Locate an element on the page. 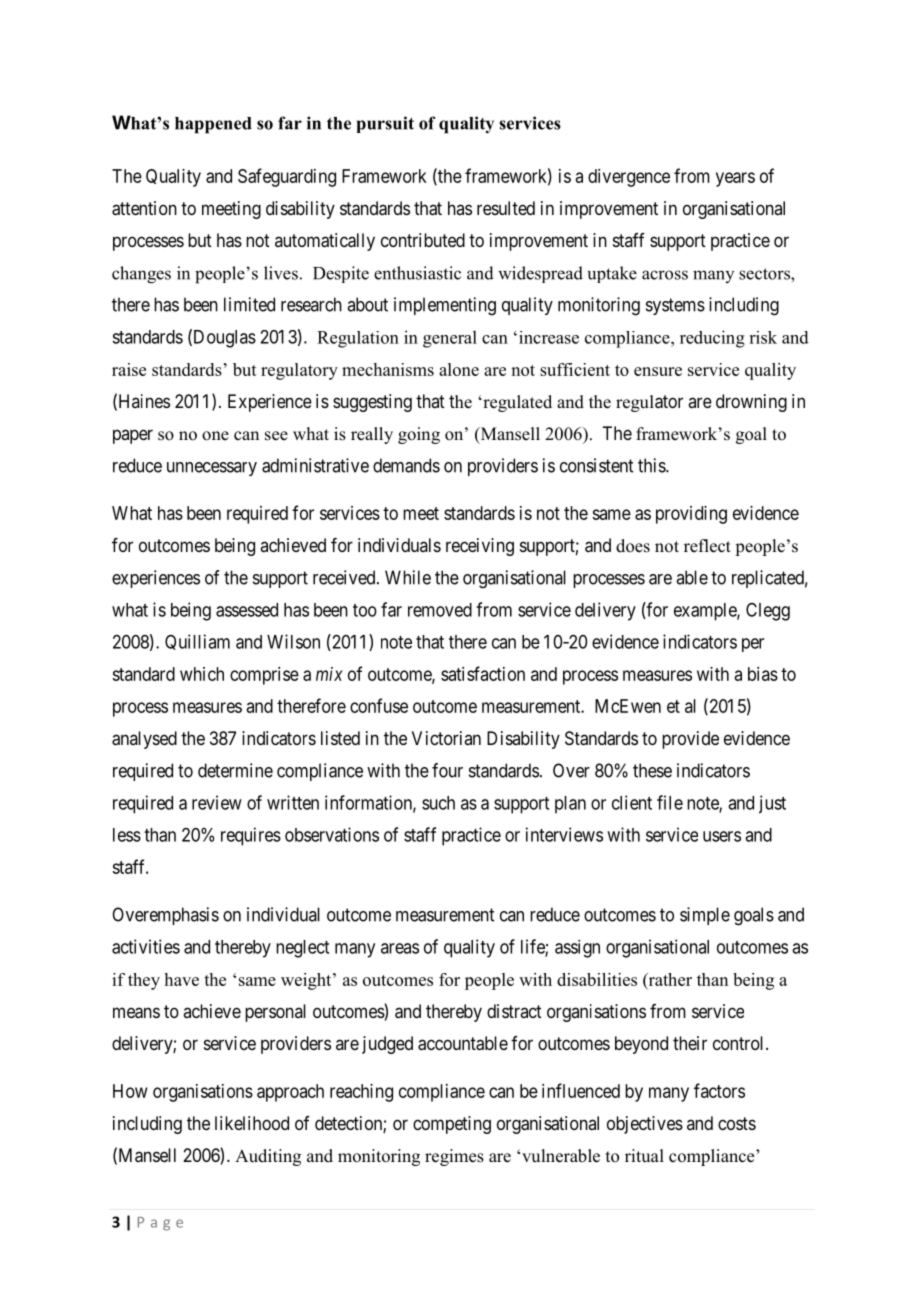 The height and width of the image is (1308, 924). areas is located at coordinates (400, 948).
